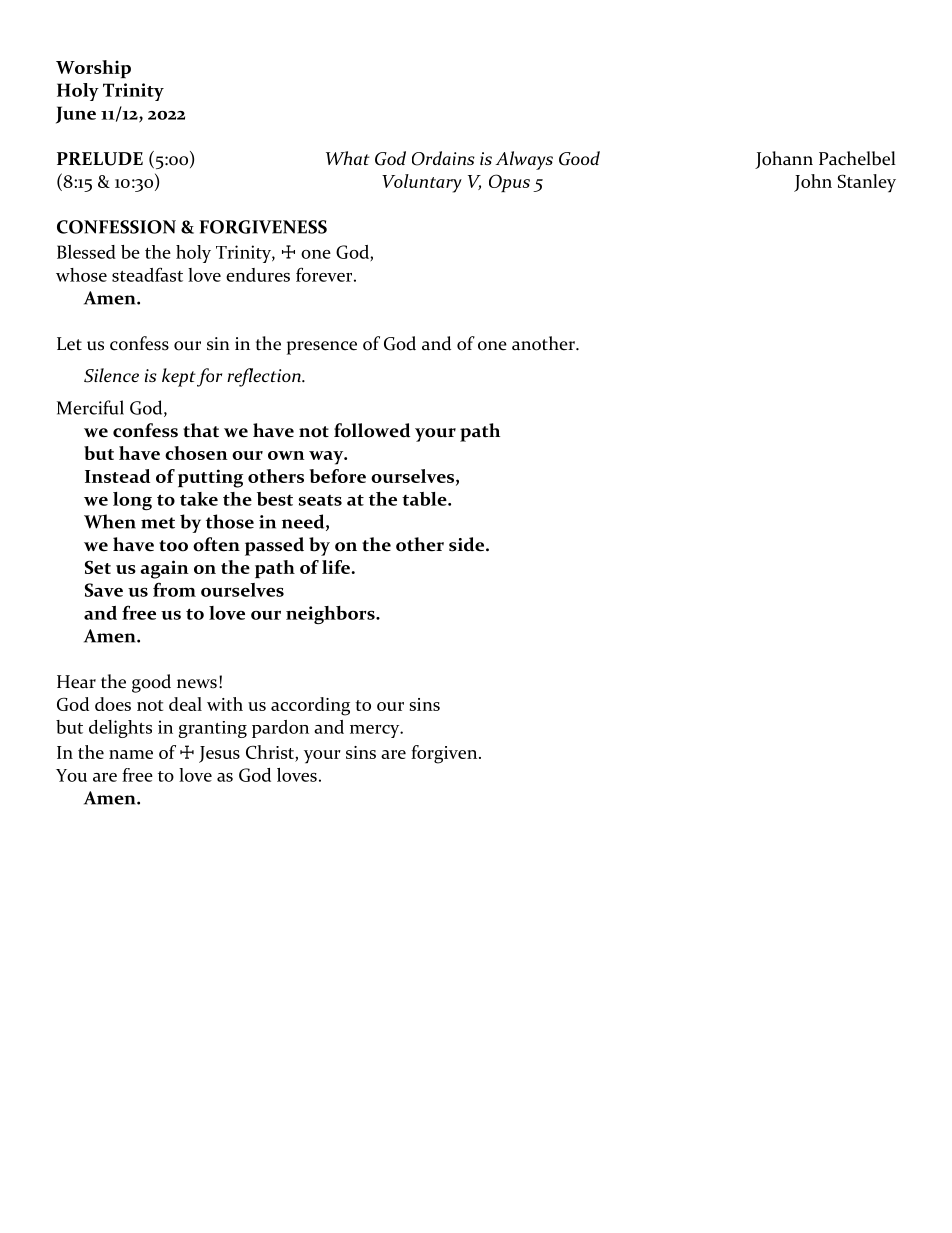  I want to click on Johann, so click(784, 160).
